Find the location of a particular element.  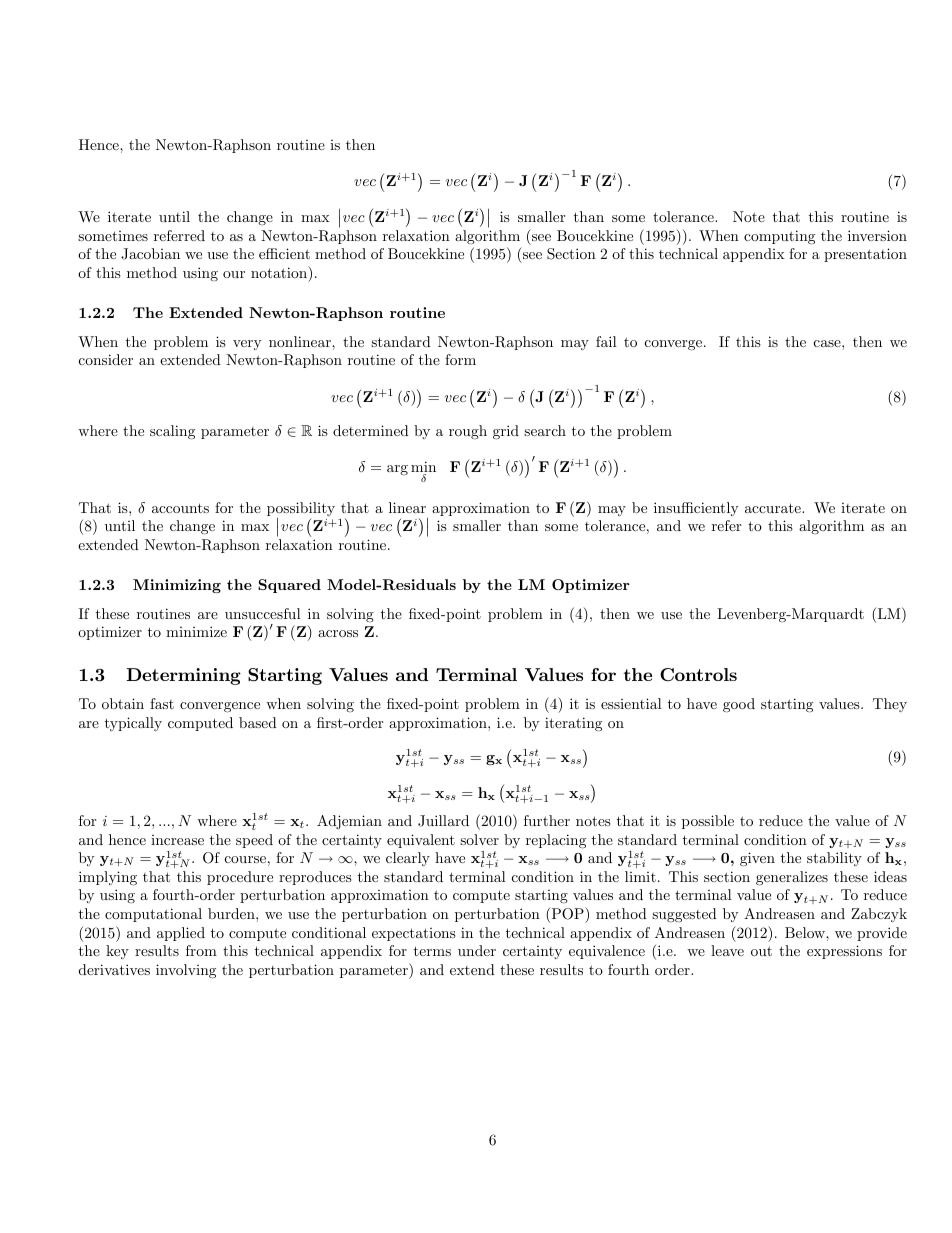

Below is located at coordinates (806, 932).
